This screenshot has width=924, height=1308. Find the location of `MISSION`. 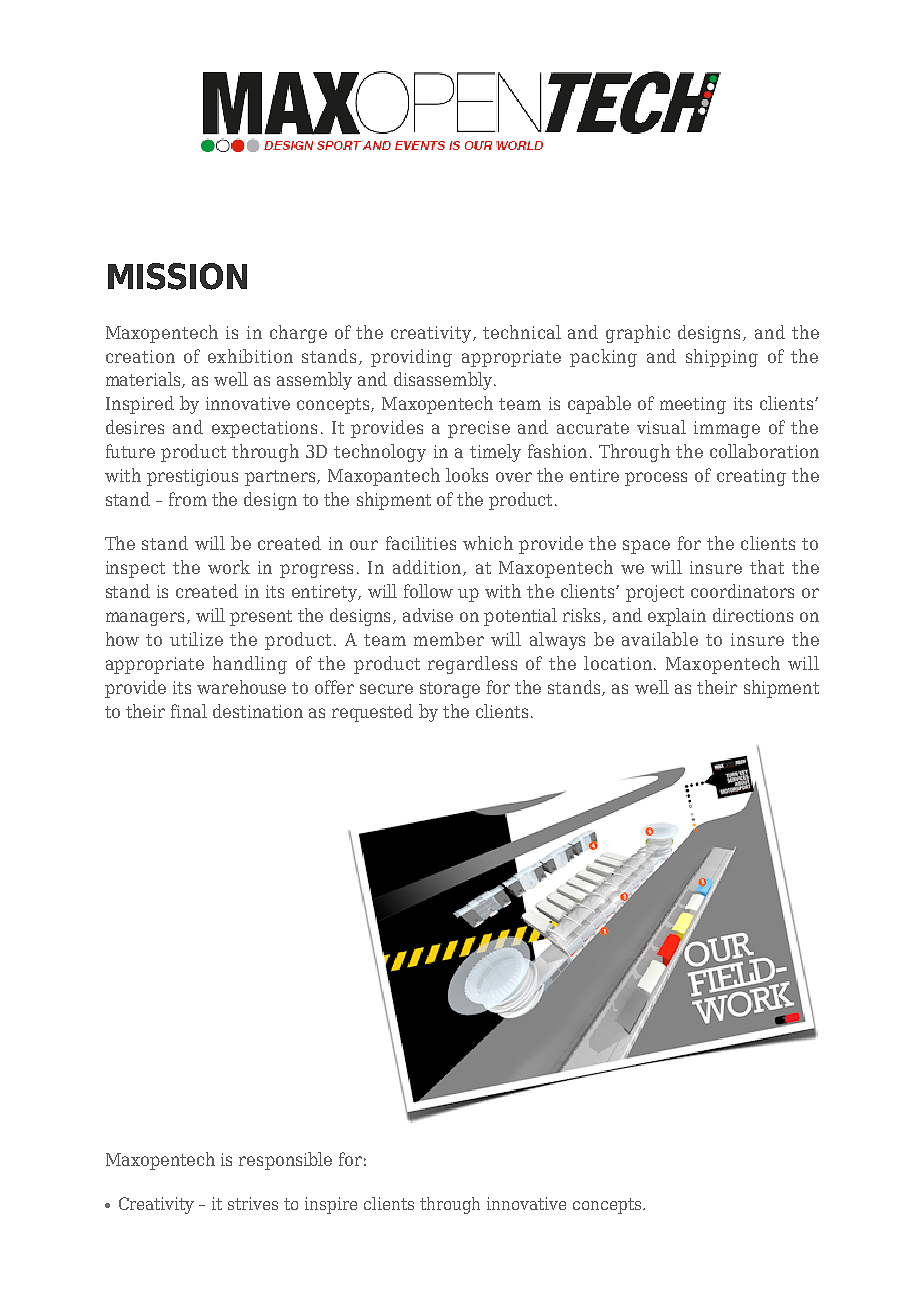

MISSION is located at coordinates (177, 276).
